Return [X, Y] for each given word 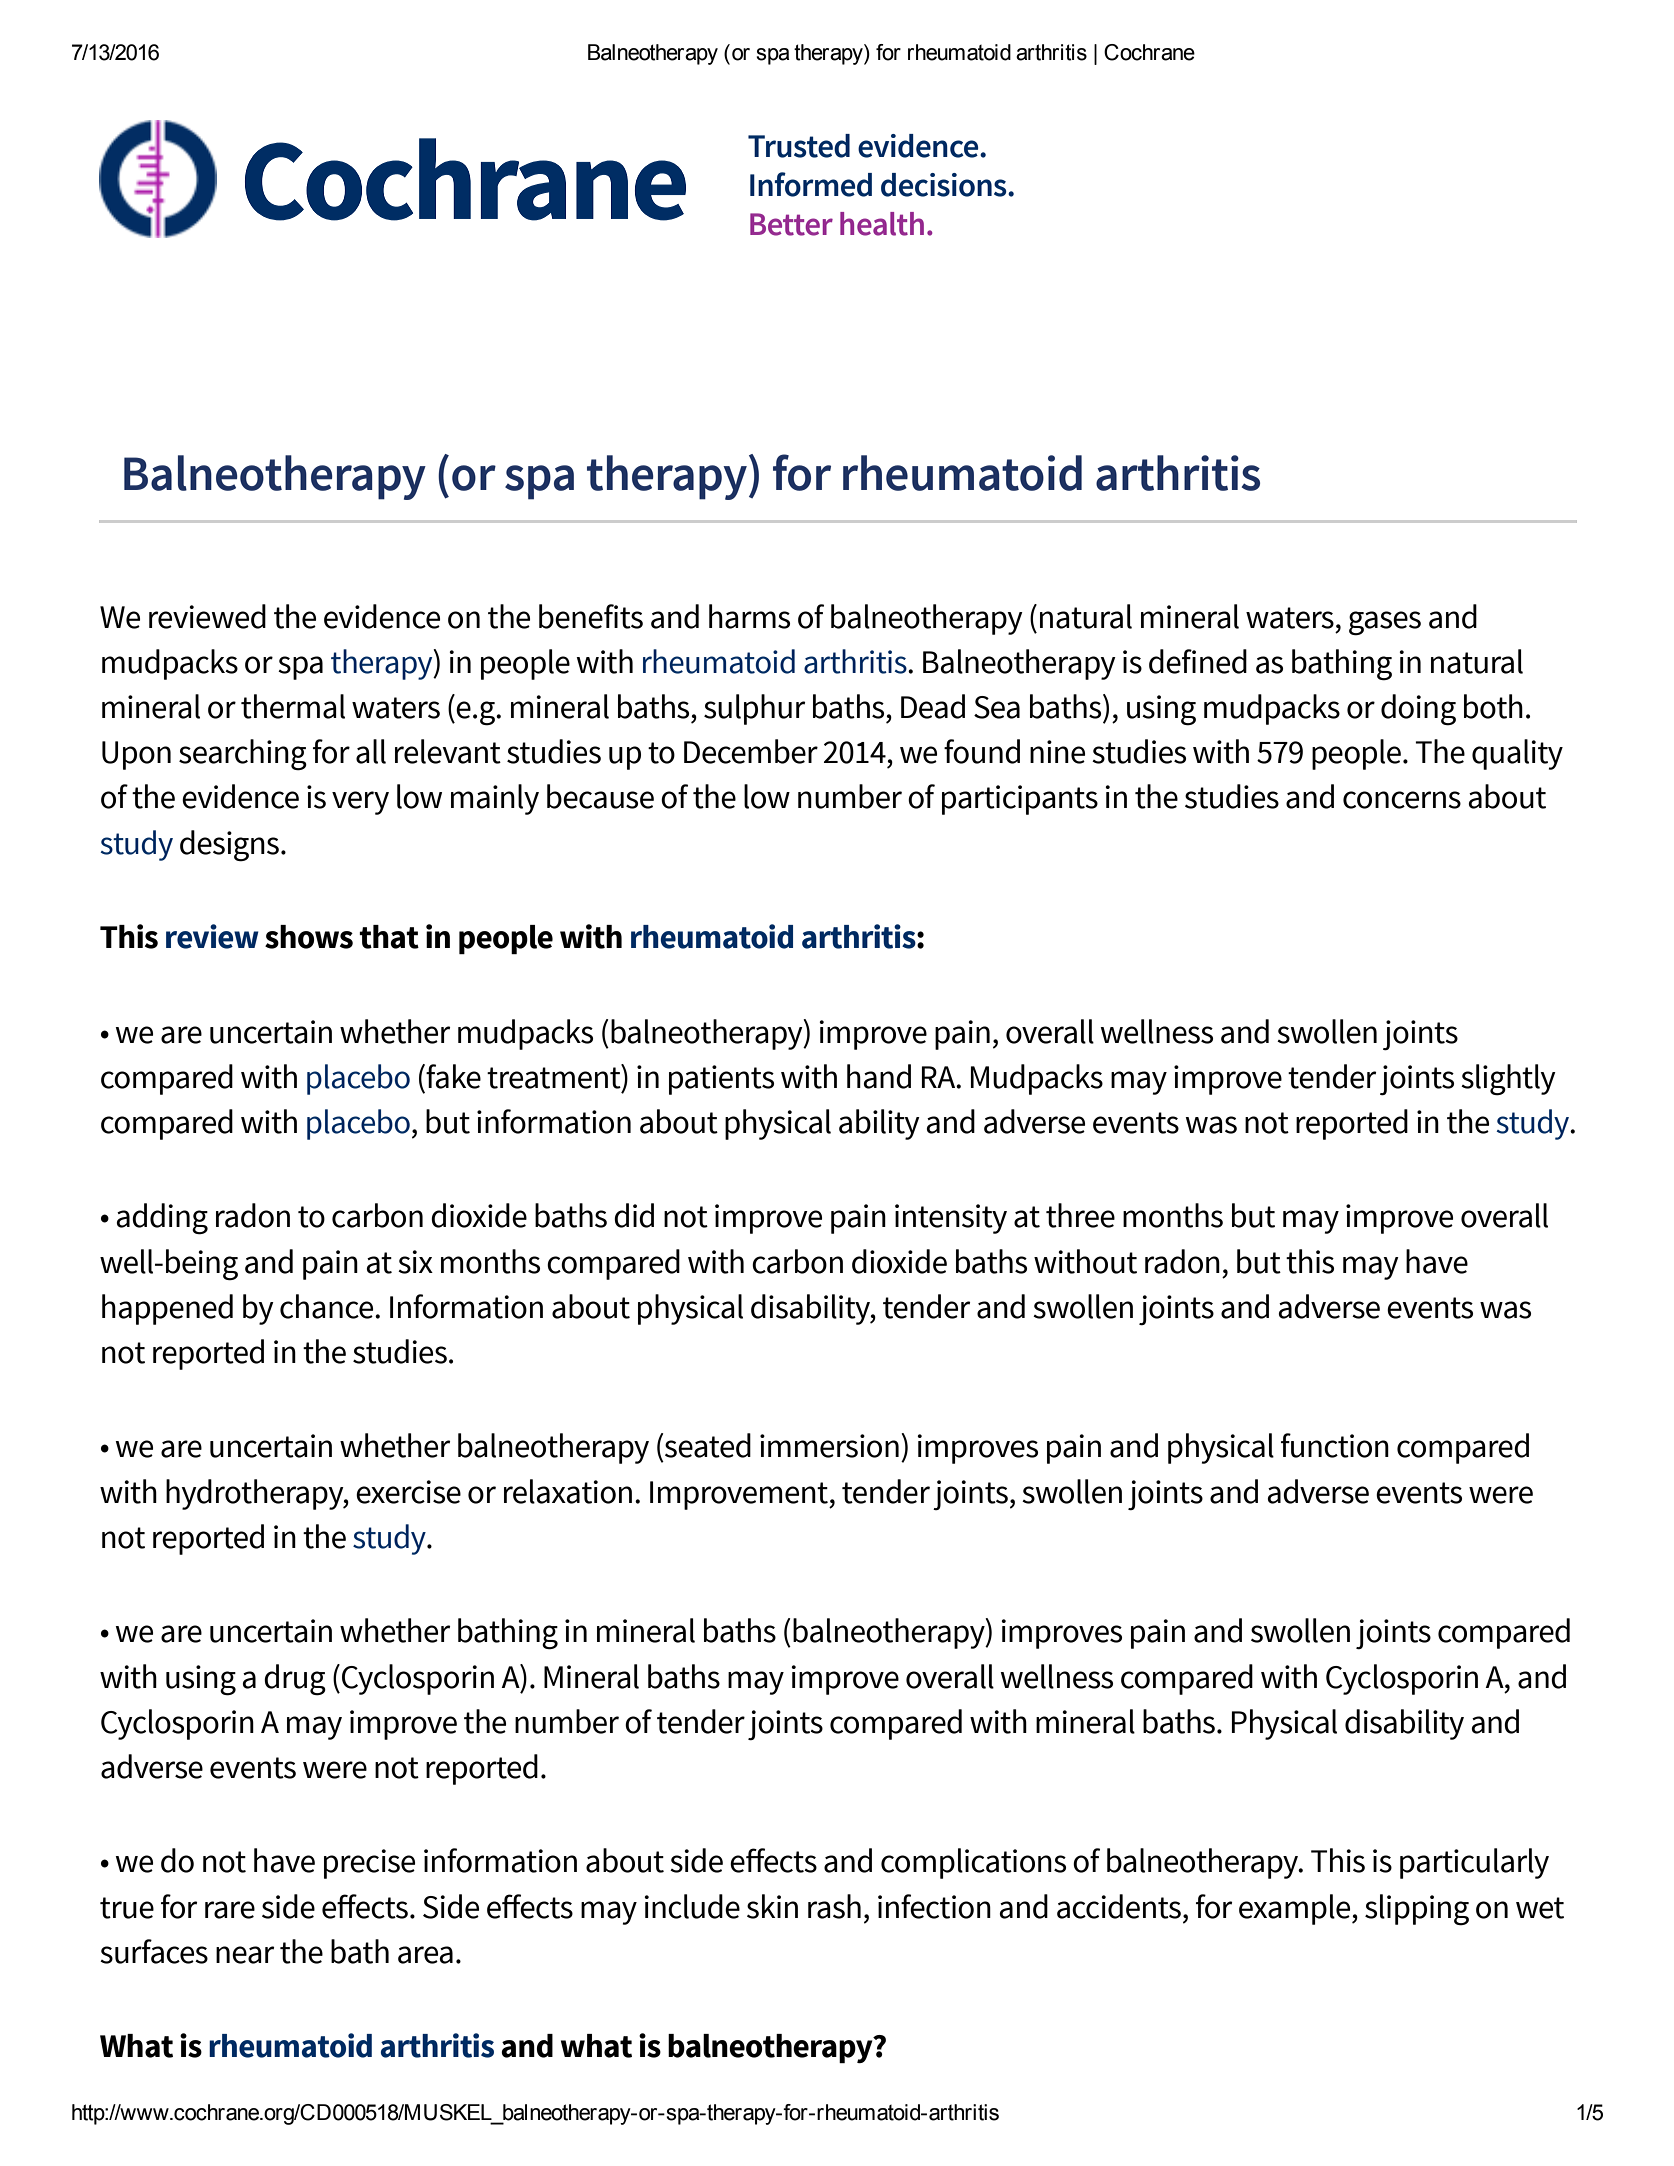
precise [369, 1864]
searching [243, 755]
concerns [1402, 800]
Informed [811, 184]
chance [328, 1306]
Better [791, 224]
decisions [945, 185]
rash [834, 1906]
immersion [829, 1446]
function [1335, 1445]
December [751, 751]
